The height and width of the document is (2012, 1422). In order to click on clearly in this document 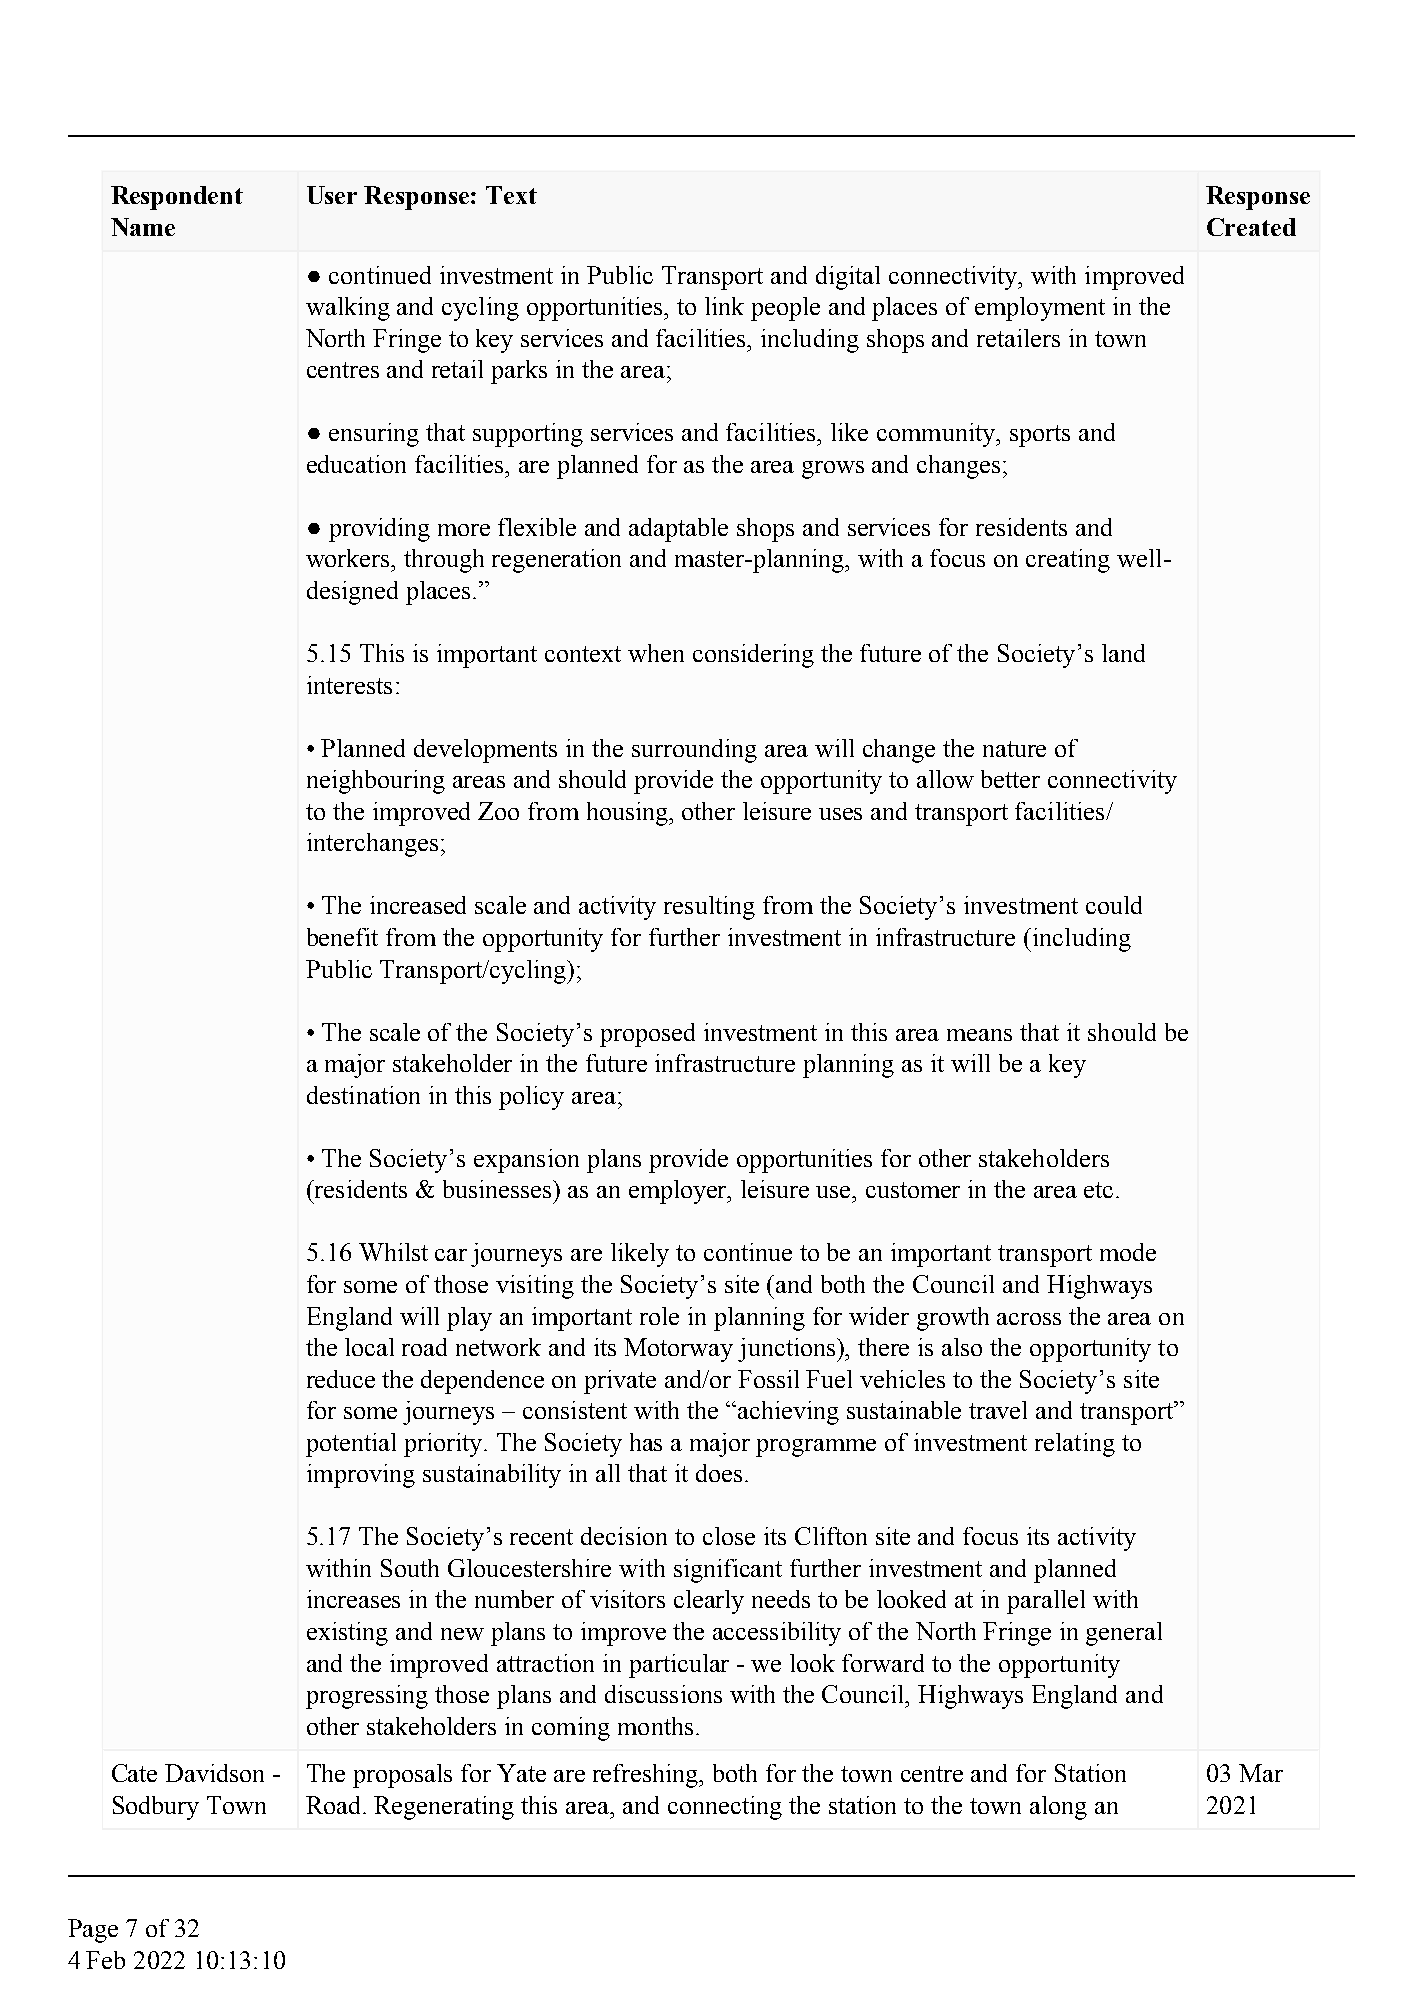, I will do `click(709, 1602)`.
